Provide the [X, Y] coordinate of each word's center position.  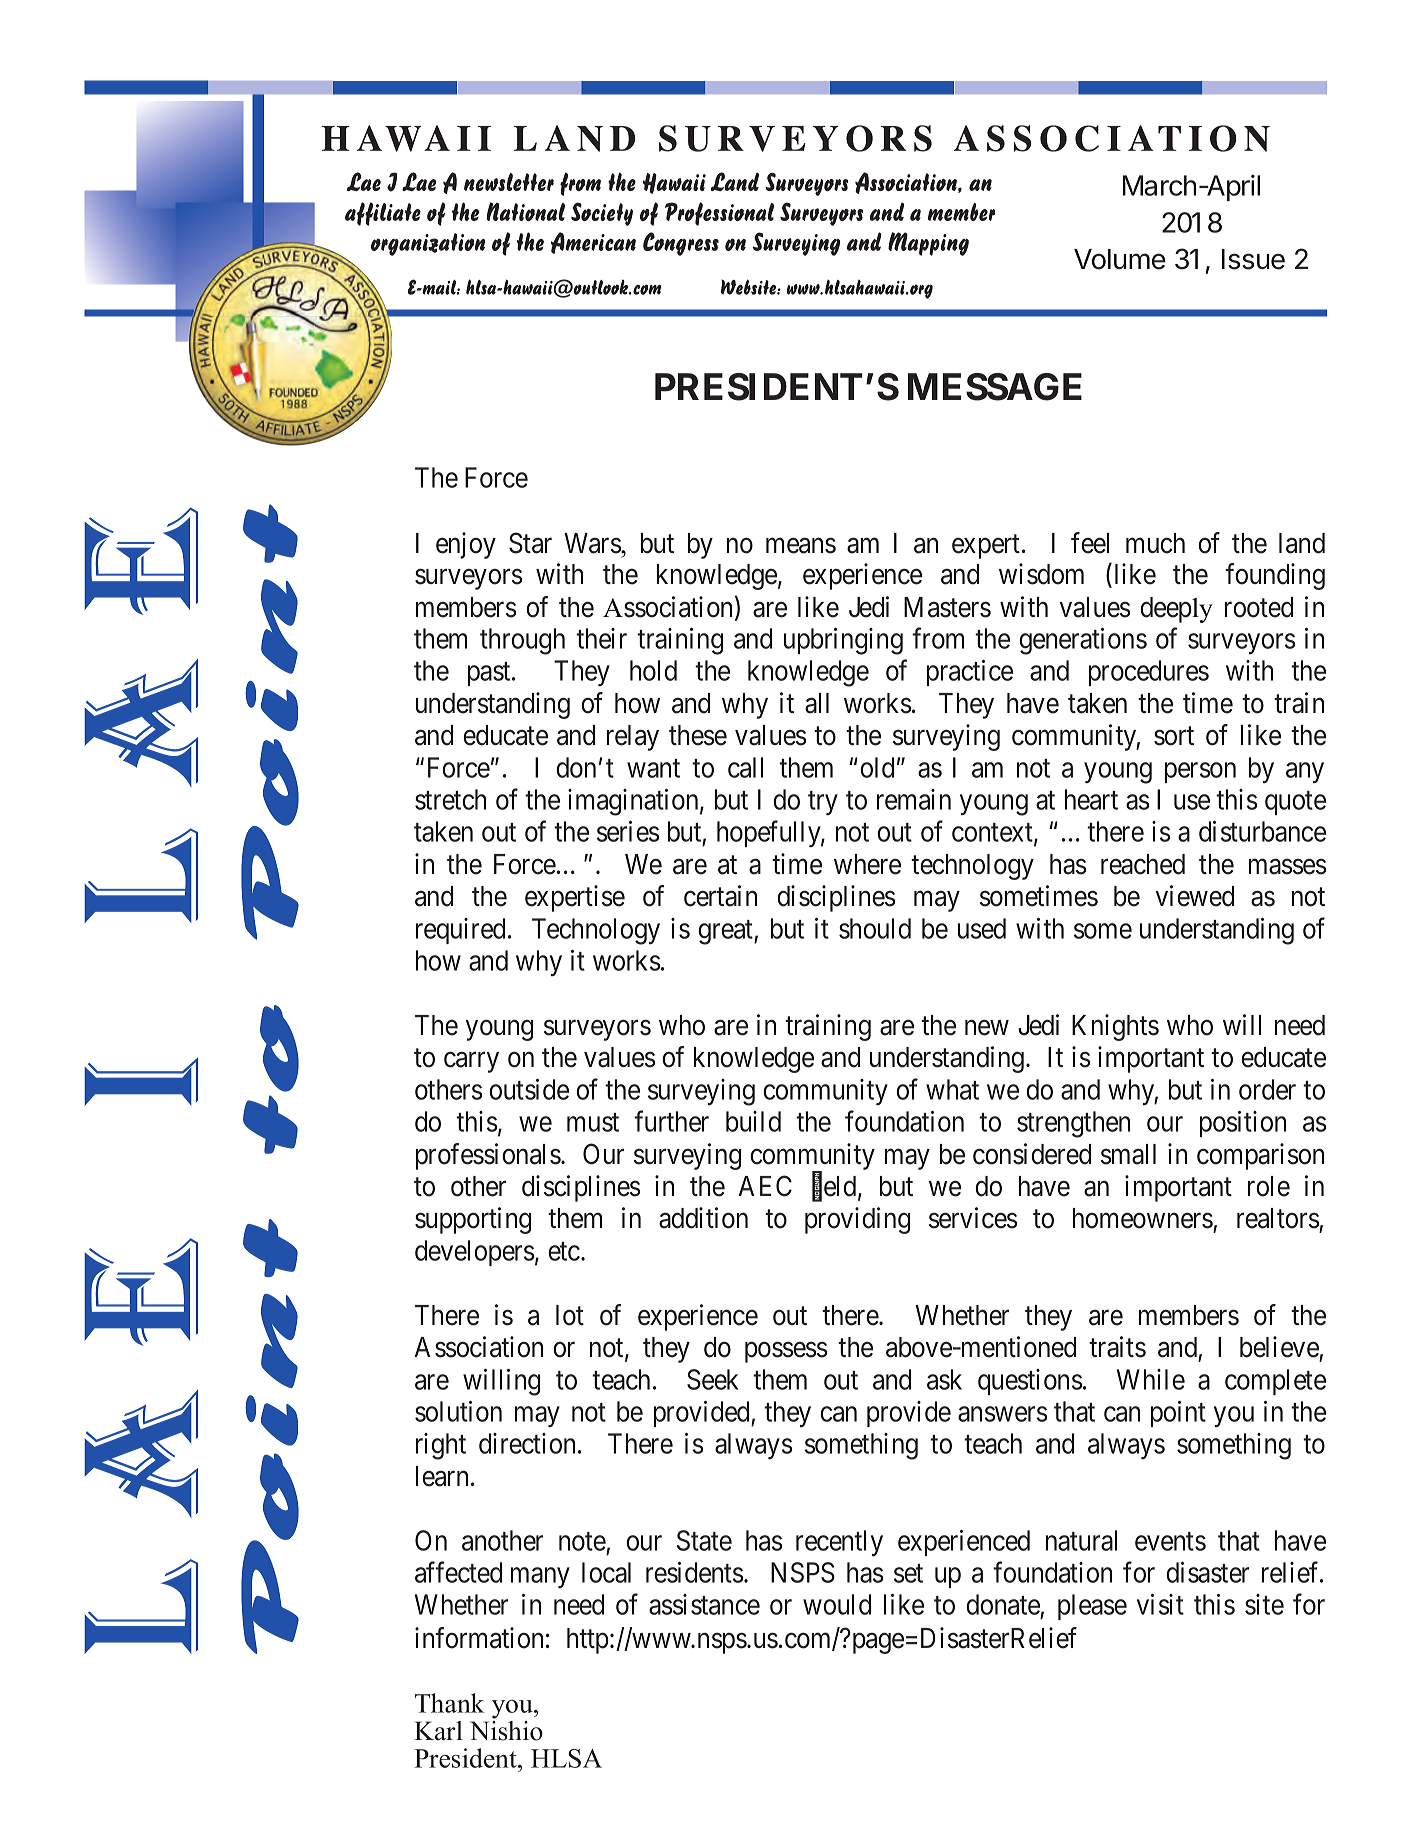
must [593, 1122]
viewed [1195, 896]
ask [944, 1379]
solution [458, 1411]
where [867, 864]
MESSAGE [995, 387]
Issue [1253, 259]
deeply [1176, 610]
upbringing [843, 641]
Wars [593, 543]
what [952, 1089]
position [1243, 1124]
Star [530, 543]
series [628, 831]
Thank [450, 1703]
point [1178, 1414]
